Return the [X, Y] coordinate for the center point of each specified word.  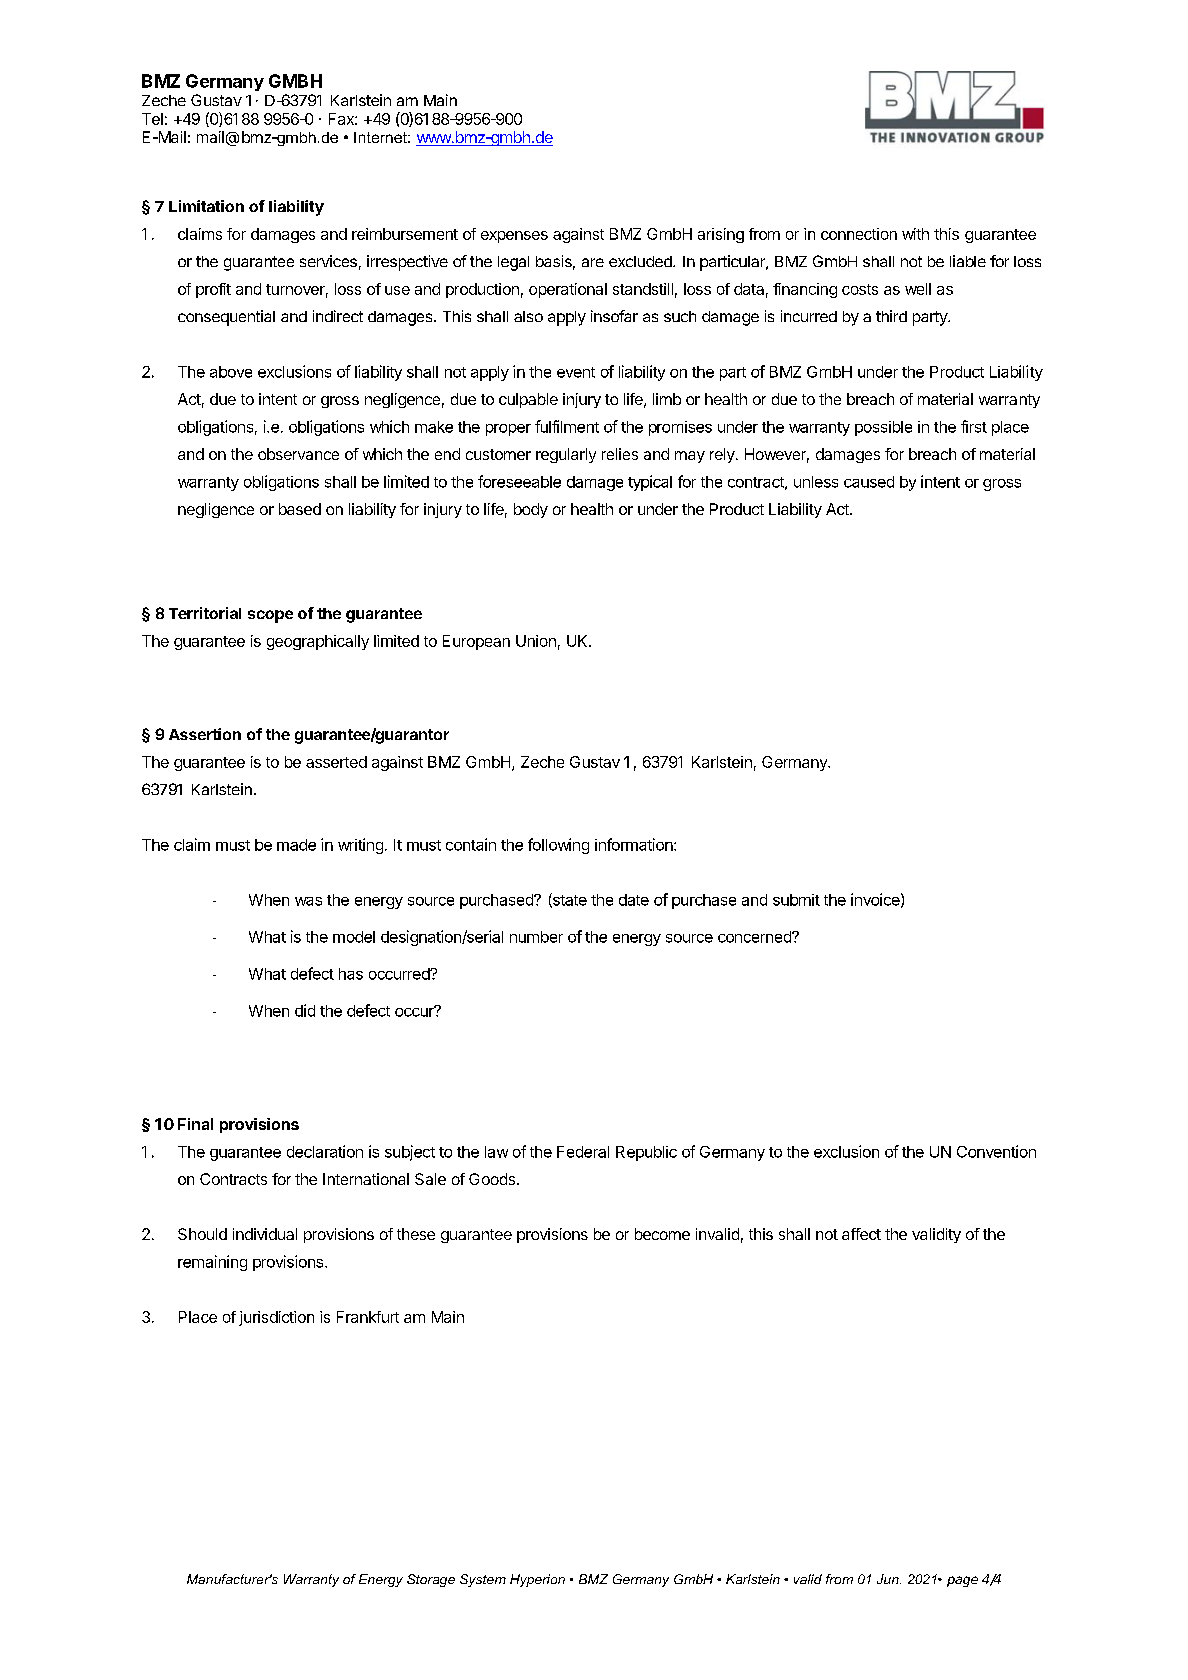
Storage [431, 1580]
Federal [583, 1152]
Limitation [206, 206]
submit [796, 900]
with [915, 234]
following [558, 846]
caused [869, 482]
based [300, 509]
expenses [514, 237]
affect [861, 1234]
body [531, 510]
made [296, 845]
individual [265, 1234]
